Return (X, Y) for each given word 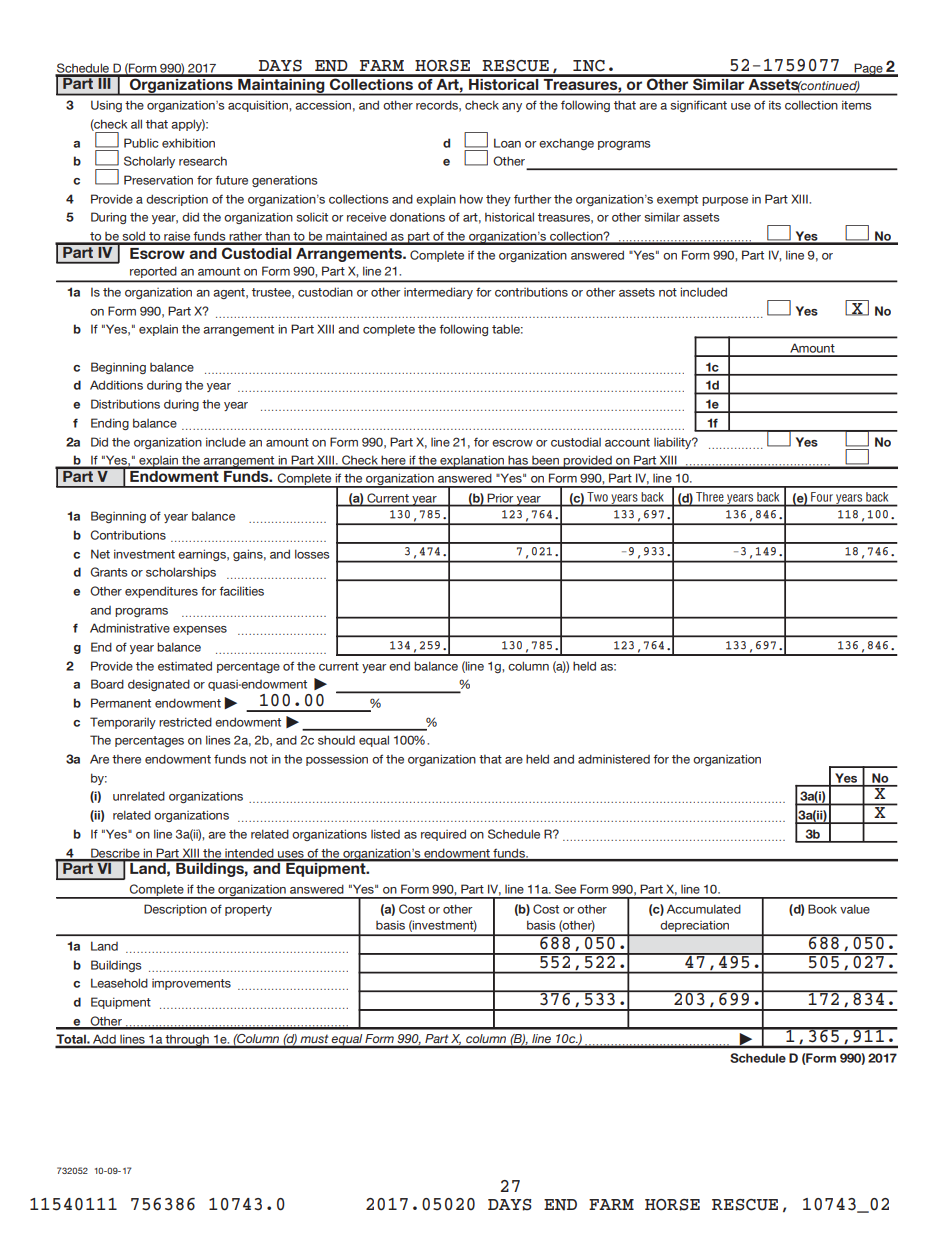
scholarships (181, 573)
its (775, 105)
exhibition (188, 143)
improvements (191, 984)
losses (312, 554)
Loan (507, 143)
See (565, 889)
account (627, 442)
